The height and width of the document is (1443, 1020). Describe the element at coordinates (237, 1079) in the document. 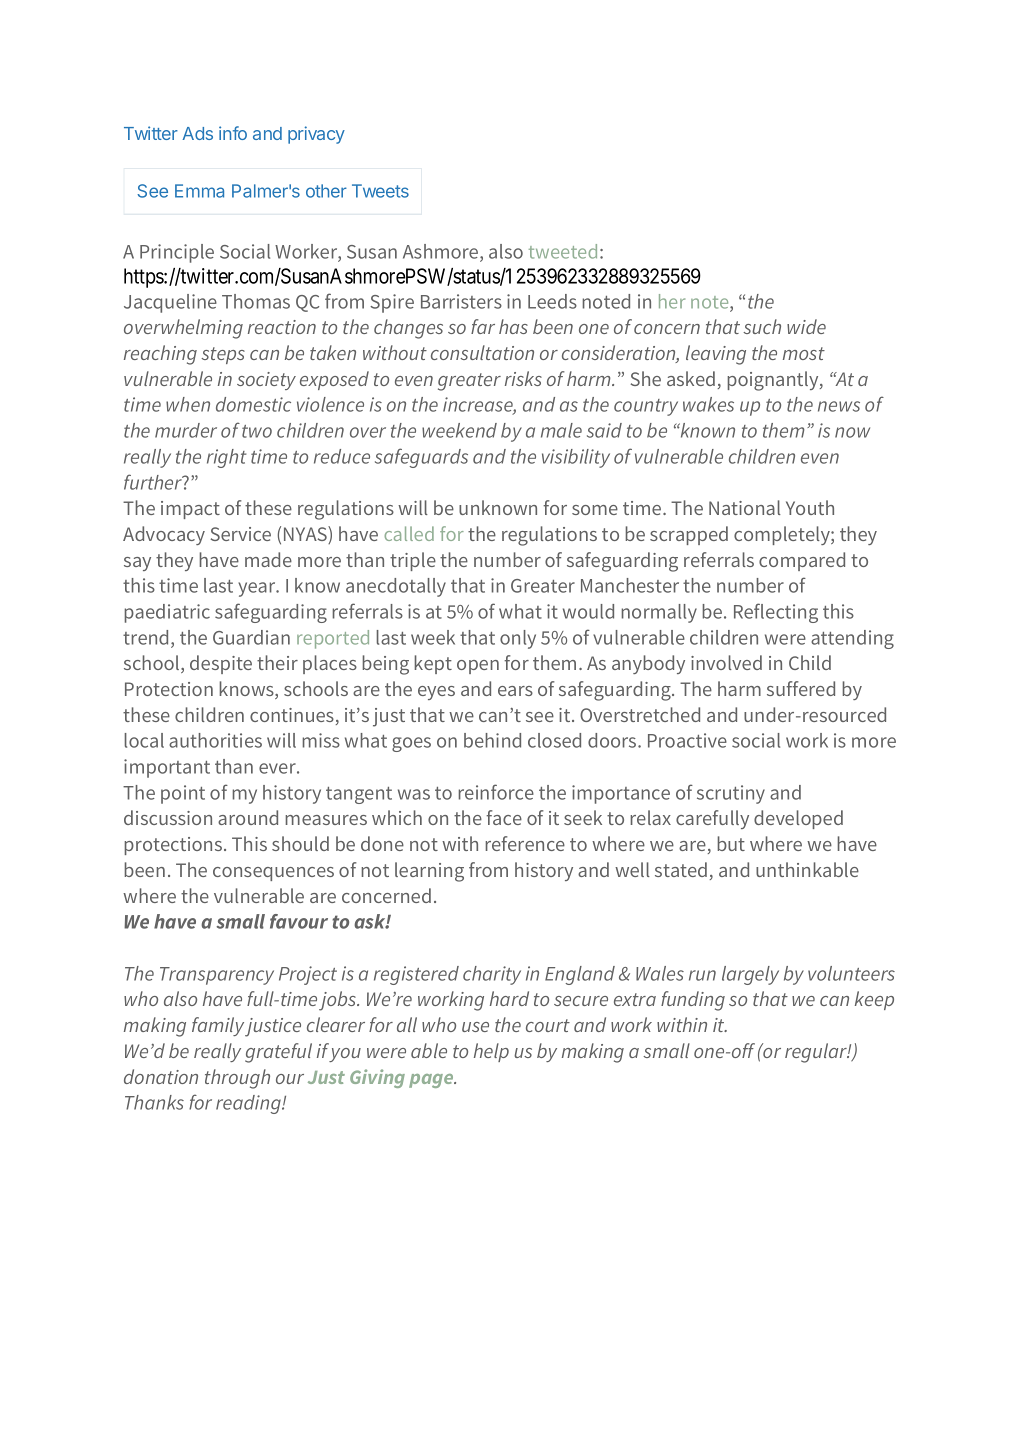

I see `through` at that location.
